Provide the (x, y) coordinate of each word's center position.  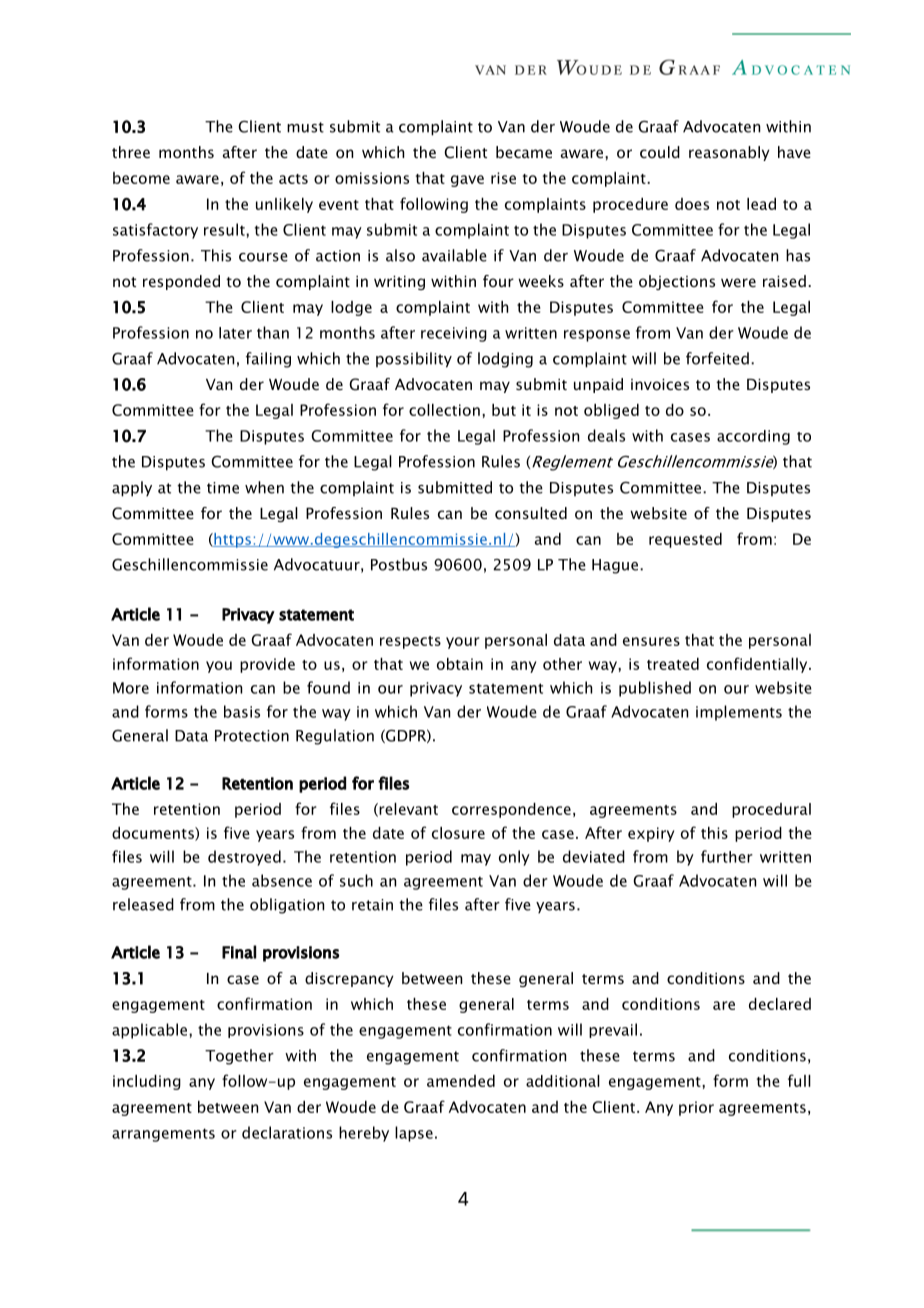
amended (461, 1081)
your (463, 643)
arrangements (163, 1135)
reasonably (729, 153)
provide (267, 665)
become (141, 178)
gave (467, 181)
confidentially (758, 665)
